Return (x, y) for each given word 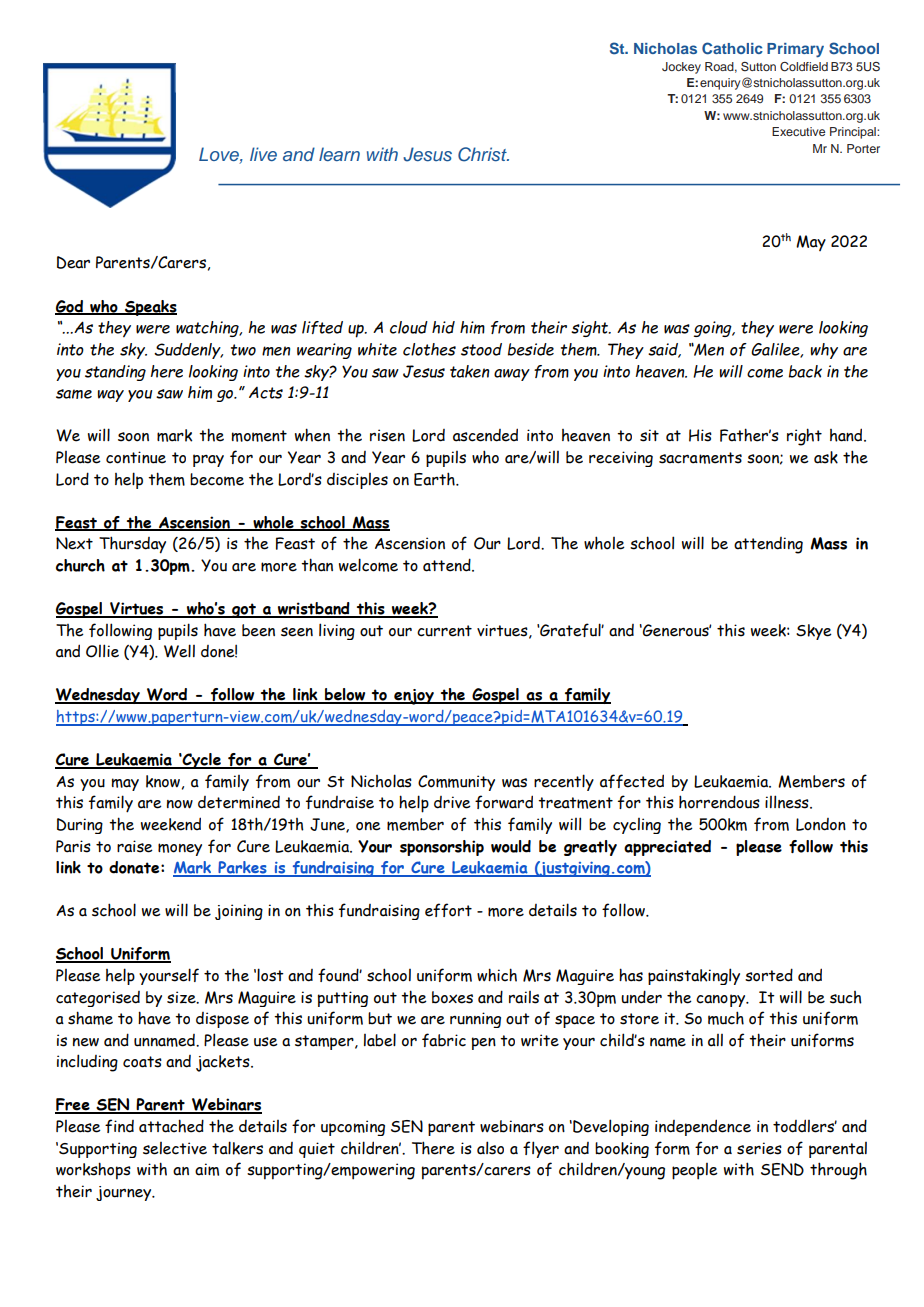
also (490, 1148)
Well (179, 651)
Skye (814, 632)
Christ (483, 154)
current (444, 631)
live (263, 154)
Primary (795, 50)
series (759, 1148)
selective (175, 1148)
